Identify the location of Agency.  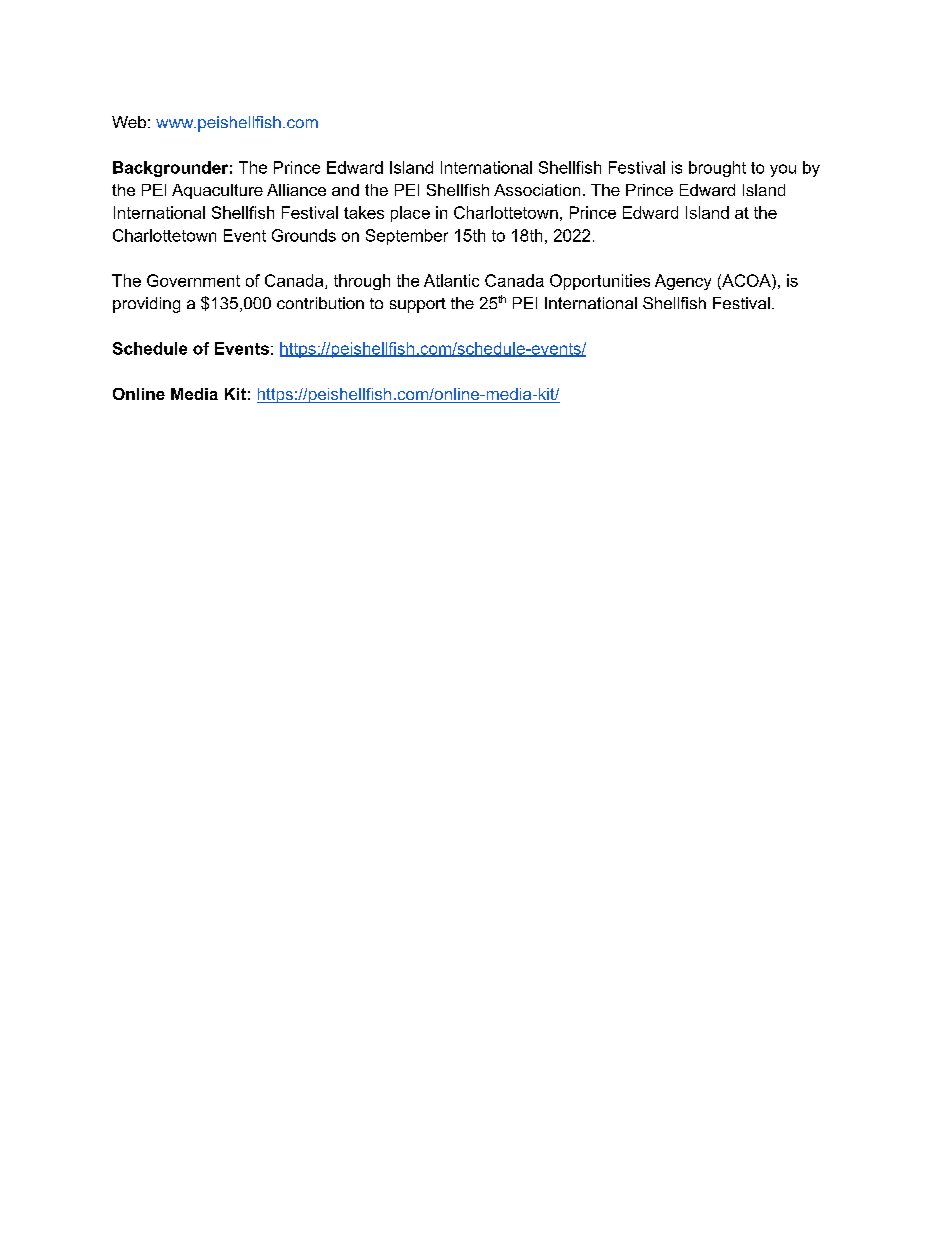
(683, 282).
